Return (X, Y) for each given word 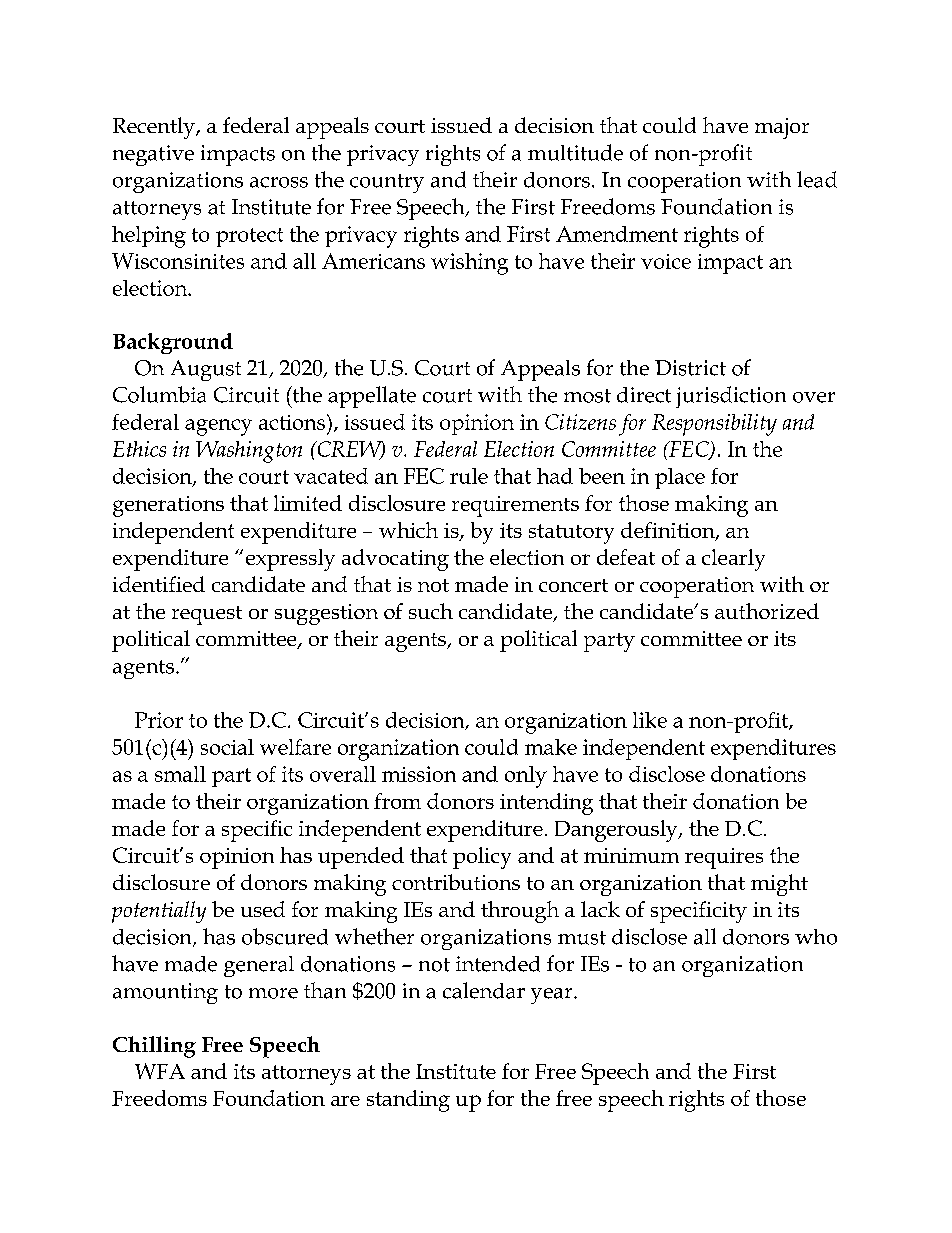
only (526, 777)
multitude (575, 152)
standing (408, 1101)
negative (153, 155)
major (782, 128)
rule (469, 476)
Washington (249, 452)
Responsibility (714, 425)
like (650, 720)
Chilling (154, 1047)
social (227, 747)
